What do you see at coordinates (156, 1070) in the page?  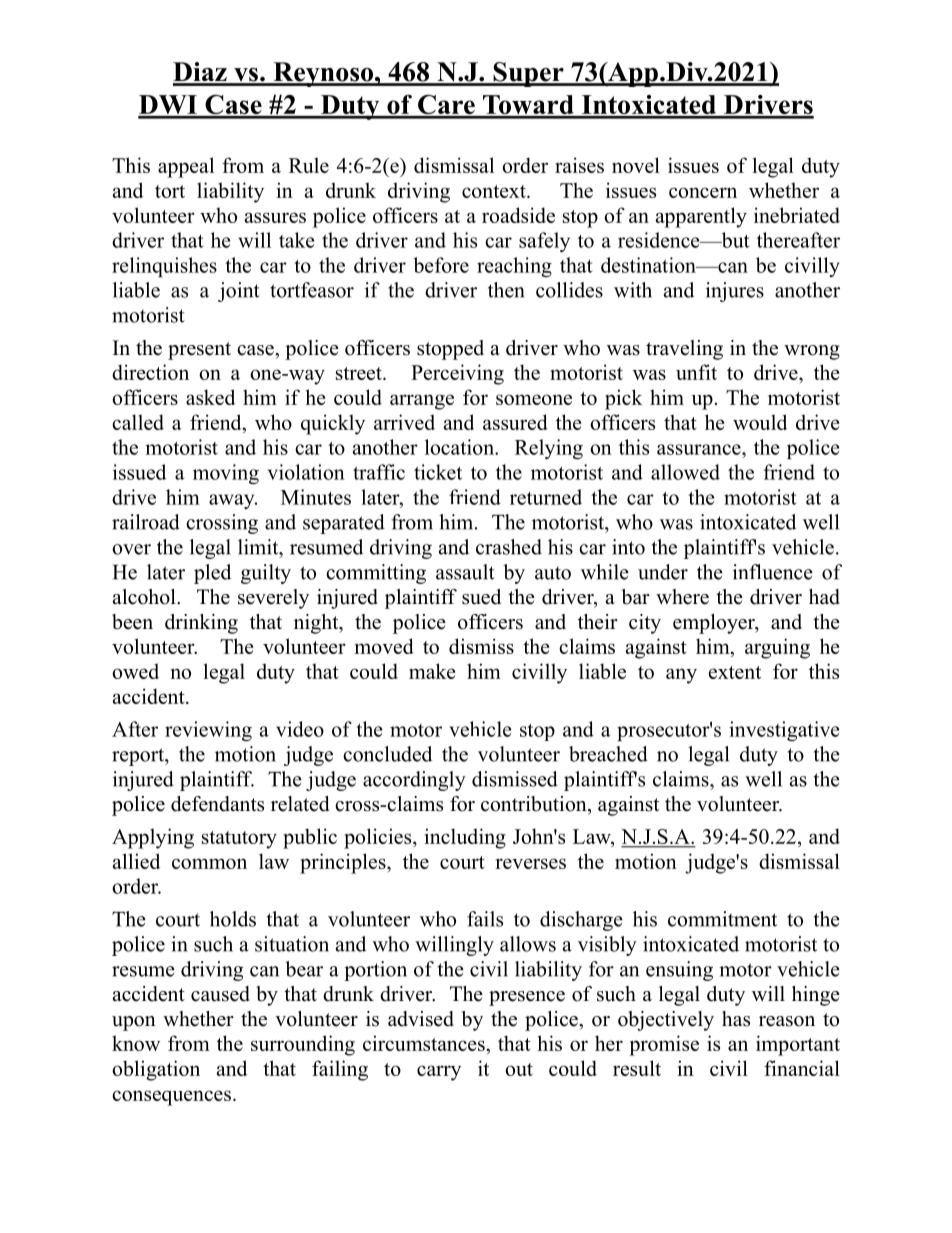 I see `obligation` at bounding box center [156, 1070].
